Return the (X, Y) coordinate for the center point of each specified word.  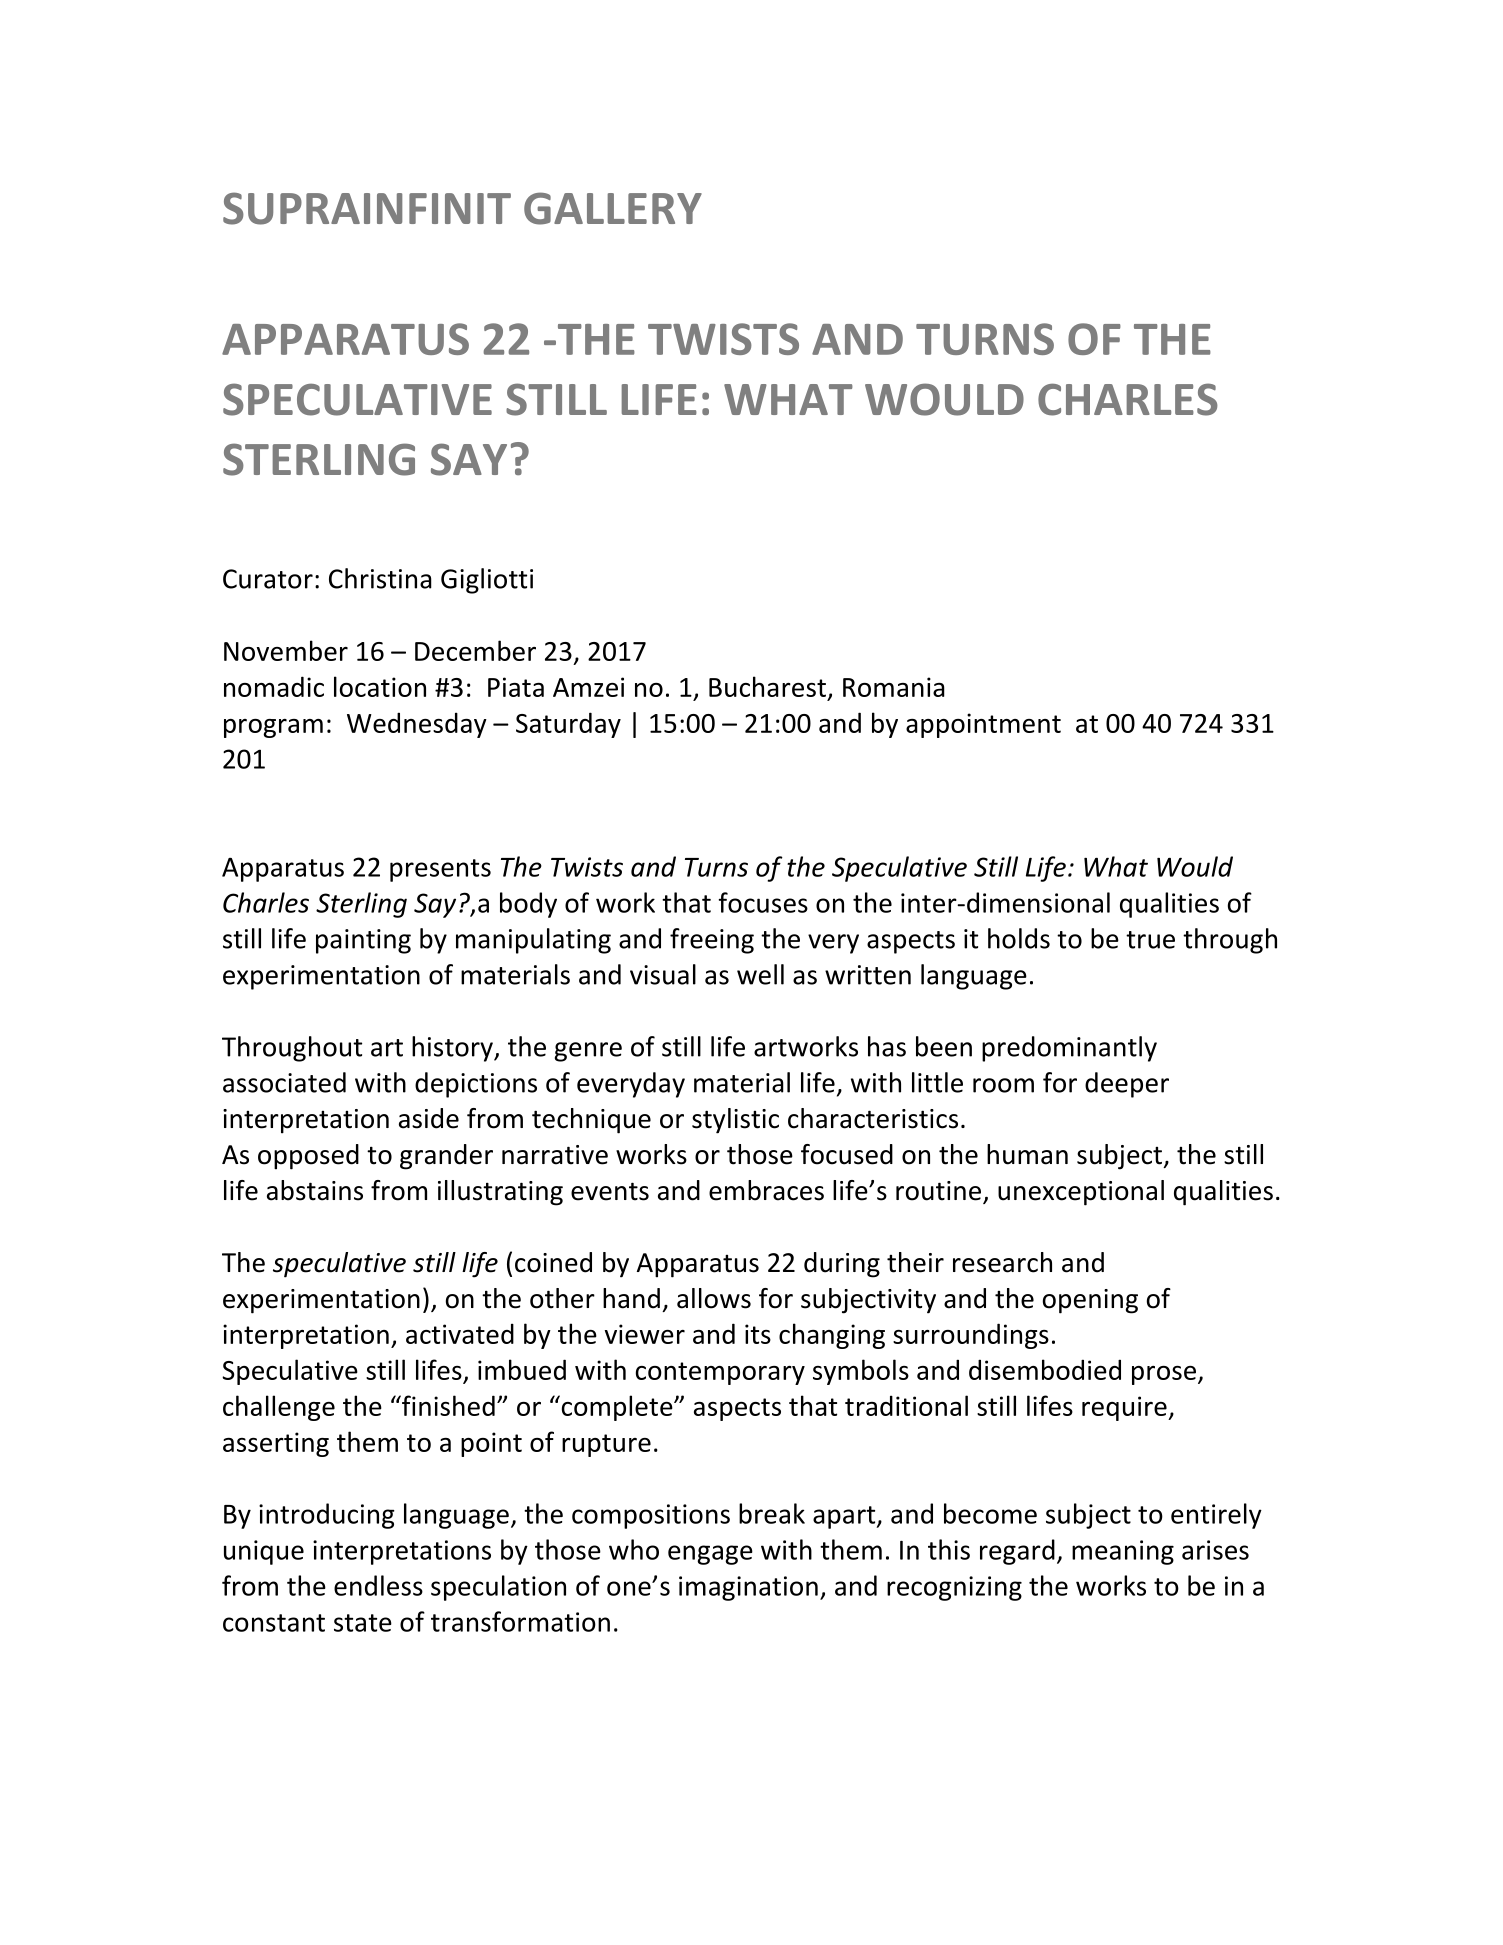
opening (1090, 1301)
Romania (894, 687)
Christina (380, 578)
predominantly (1069, 1049)
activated (460, 1333)
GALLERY (613, 208)
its (758, 1334)
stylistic (735, 1121)
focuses (763, 902)
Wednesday (417, 725)
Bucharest (767, 686)
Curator (268, 579)
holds (1019, 938)
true (1150, 940)
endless (378, 1585)
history (453, 1049)
